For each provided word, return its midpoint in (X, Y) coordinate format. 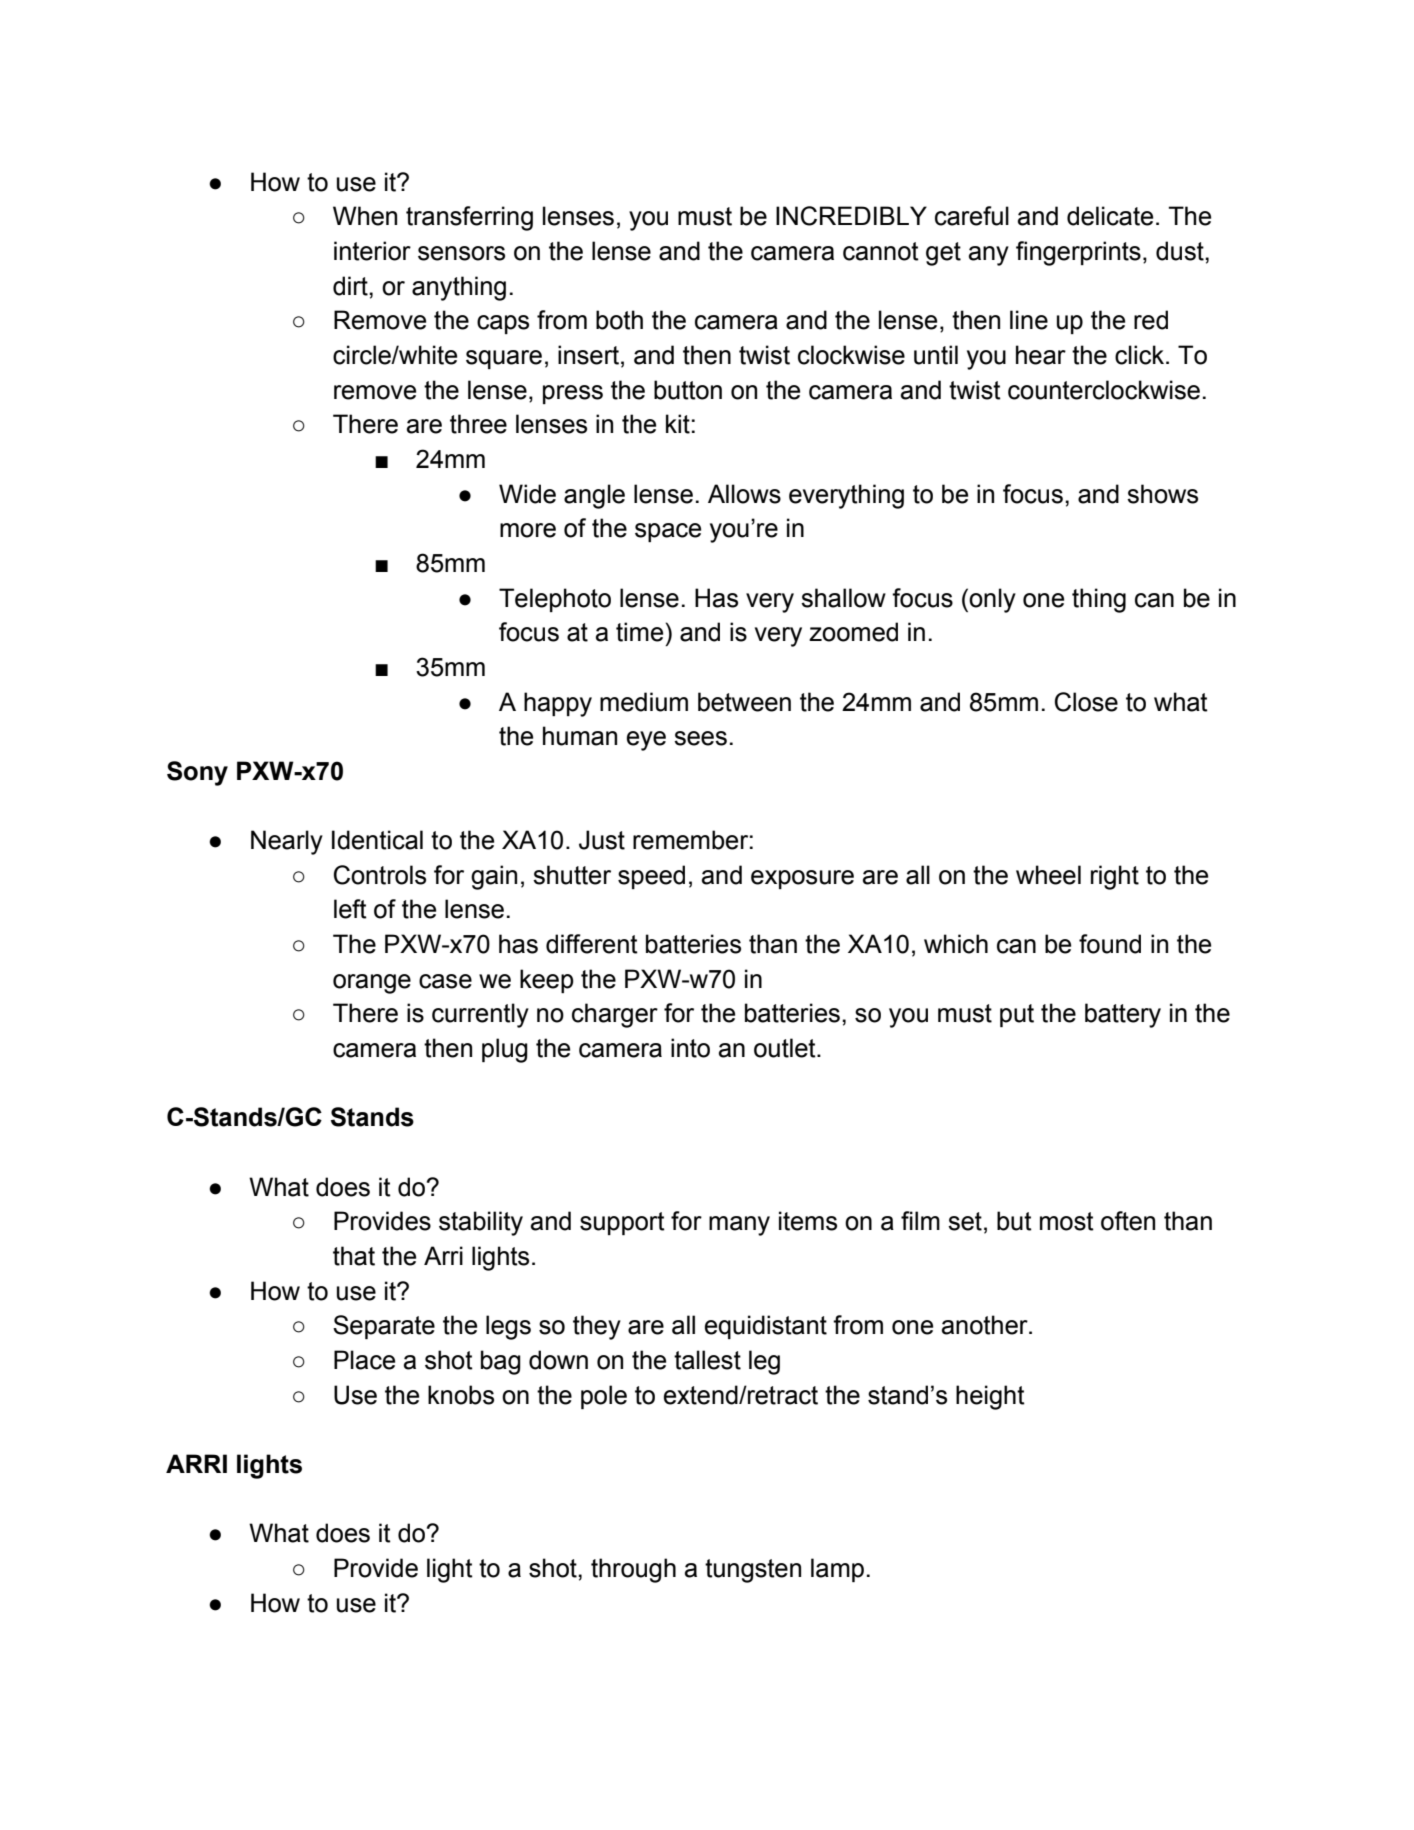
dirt (351, 286)
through (633, 1570)
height (990, 1397)
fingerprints (1078, 253)
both (619, 320)
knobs (461, 1395)
